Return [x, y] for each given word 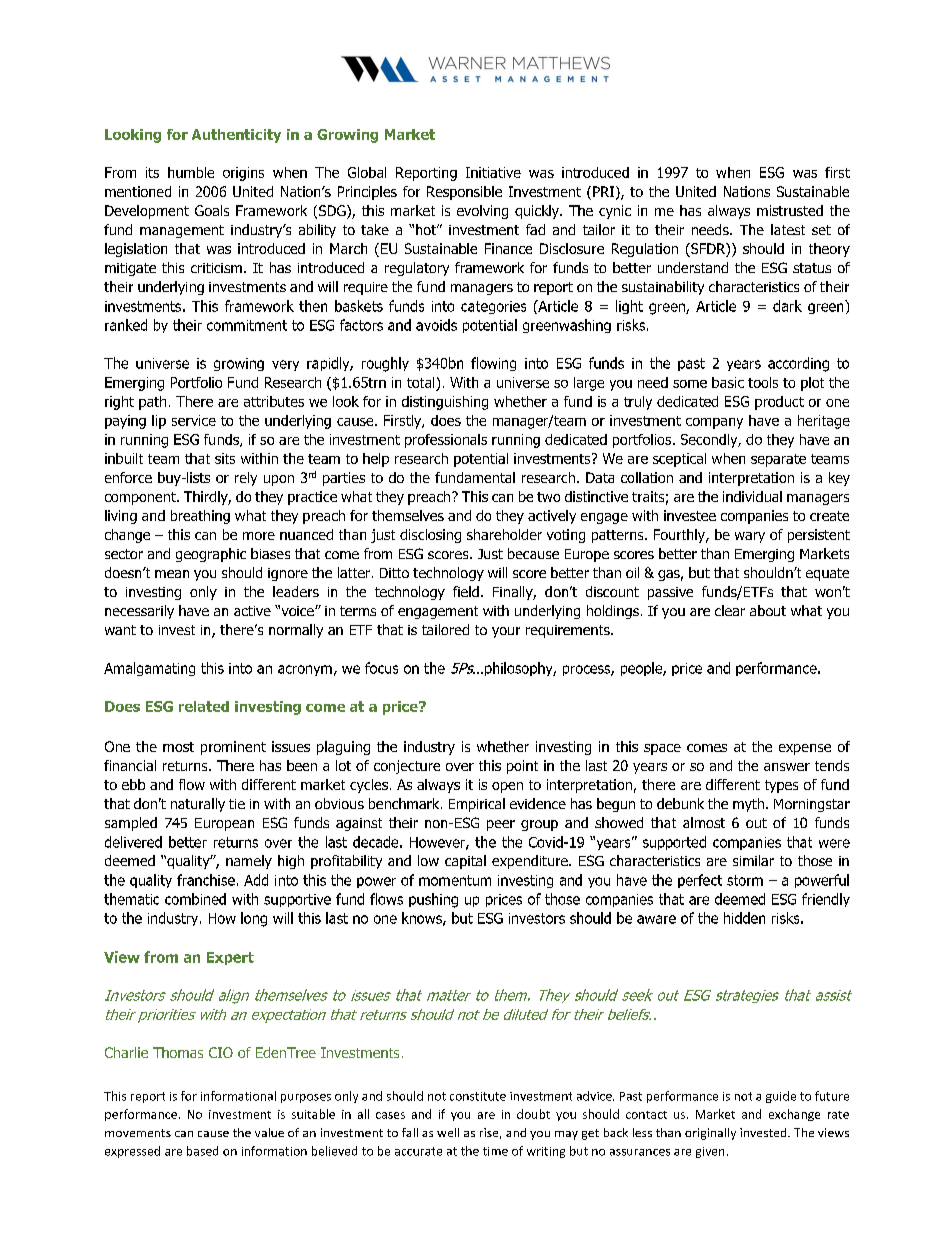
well [448, 1132]
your [506, 632]
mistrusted [790, 210]
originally [710, 1134]
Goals [212, 210]
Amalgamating [149, 669]
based [202, 1151]
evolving [482, 212]
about [768, 610]
